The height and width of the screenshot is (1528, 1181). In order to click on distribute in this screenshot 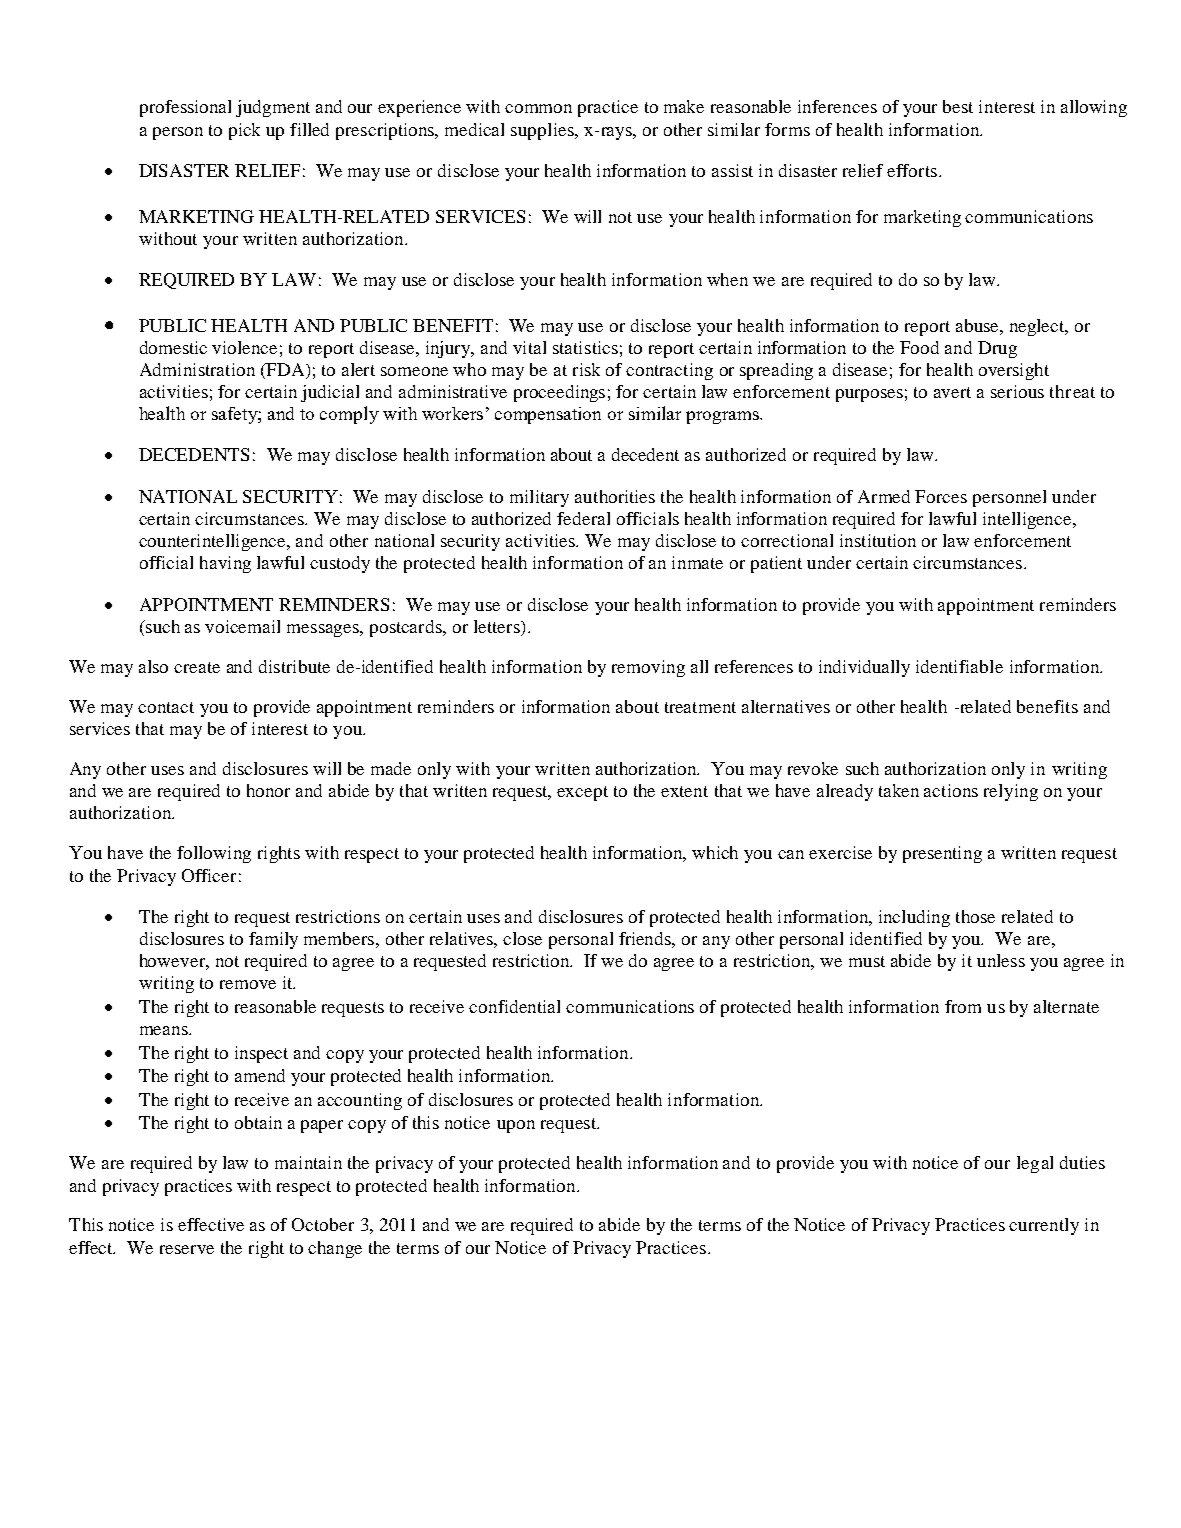, I will do `click(294, 666)`.
